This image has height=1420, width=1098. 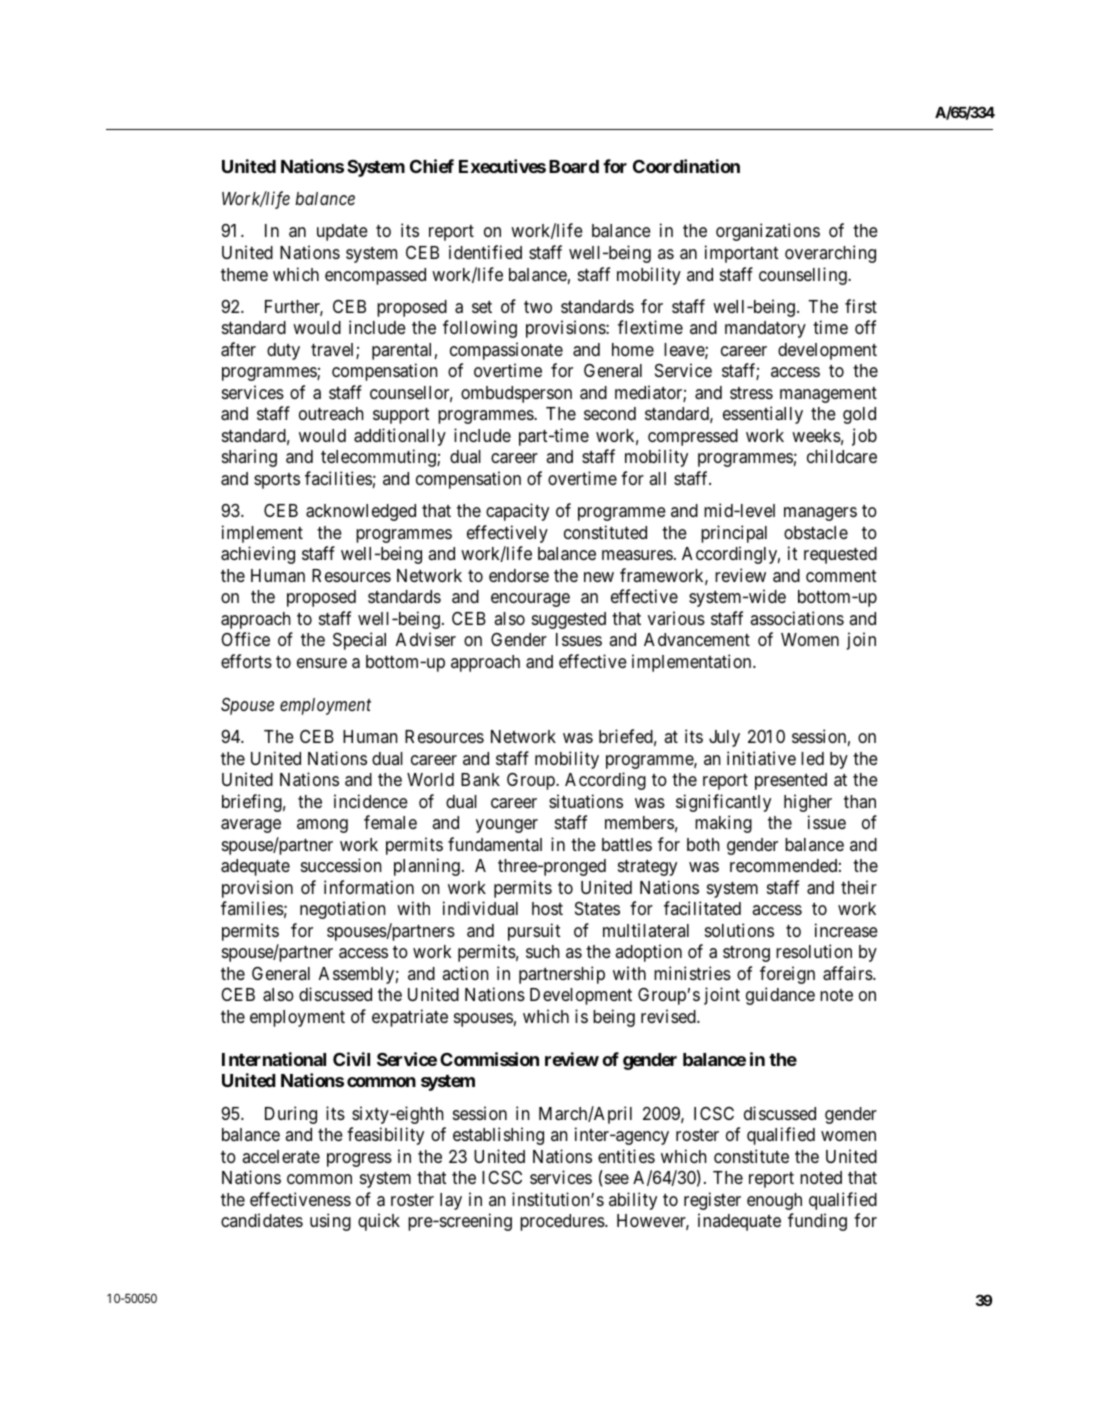 What do you see at coordinates (361, 512) in the image?
I see `acknowledged` at bounding box center [361, 512].
